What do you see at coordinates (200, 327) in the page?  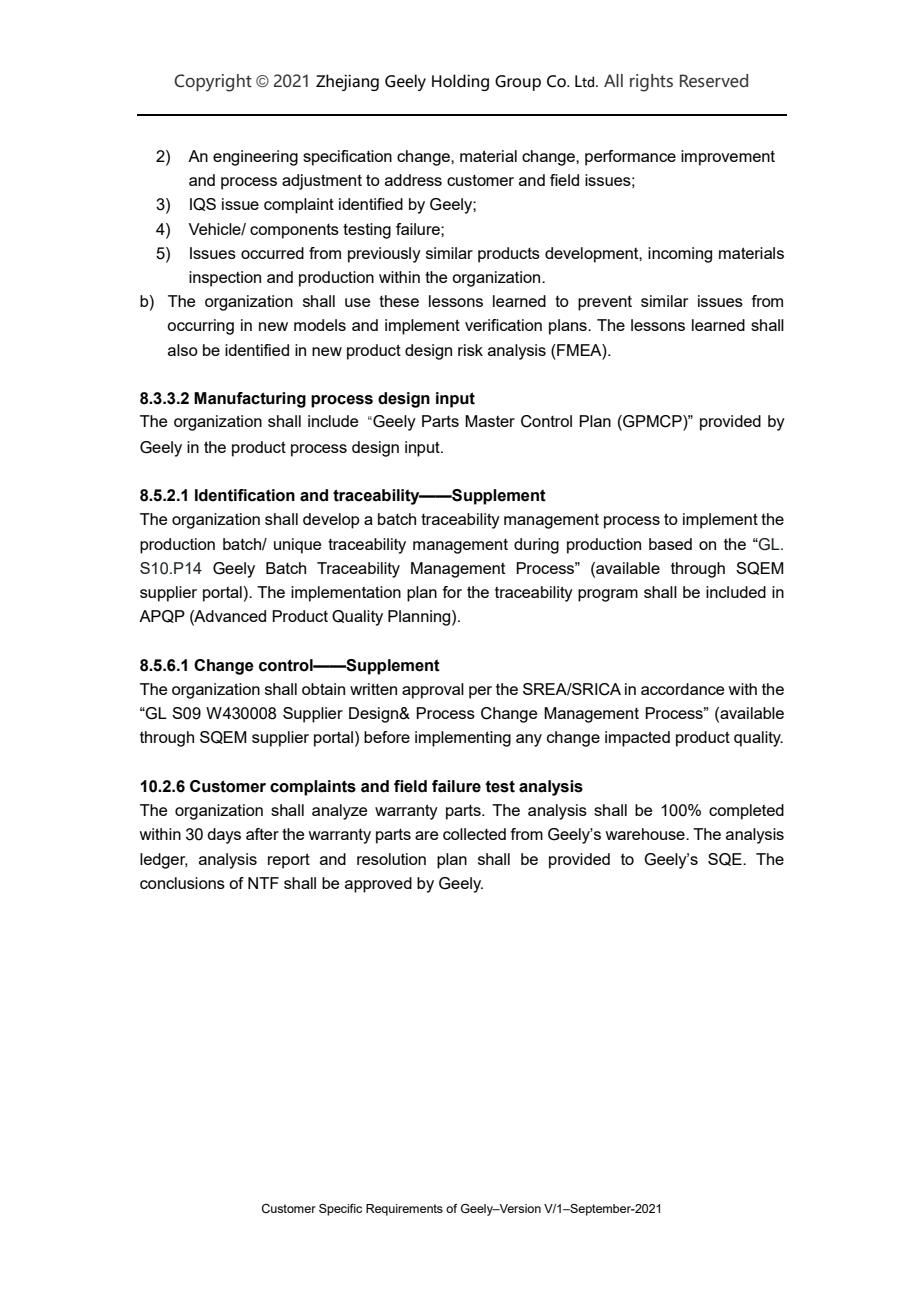 I see `occurring` at bounding box center [200, 327].
